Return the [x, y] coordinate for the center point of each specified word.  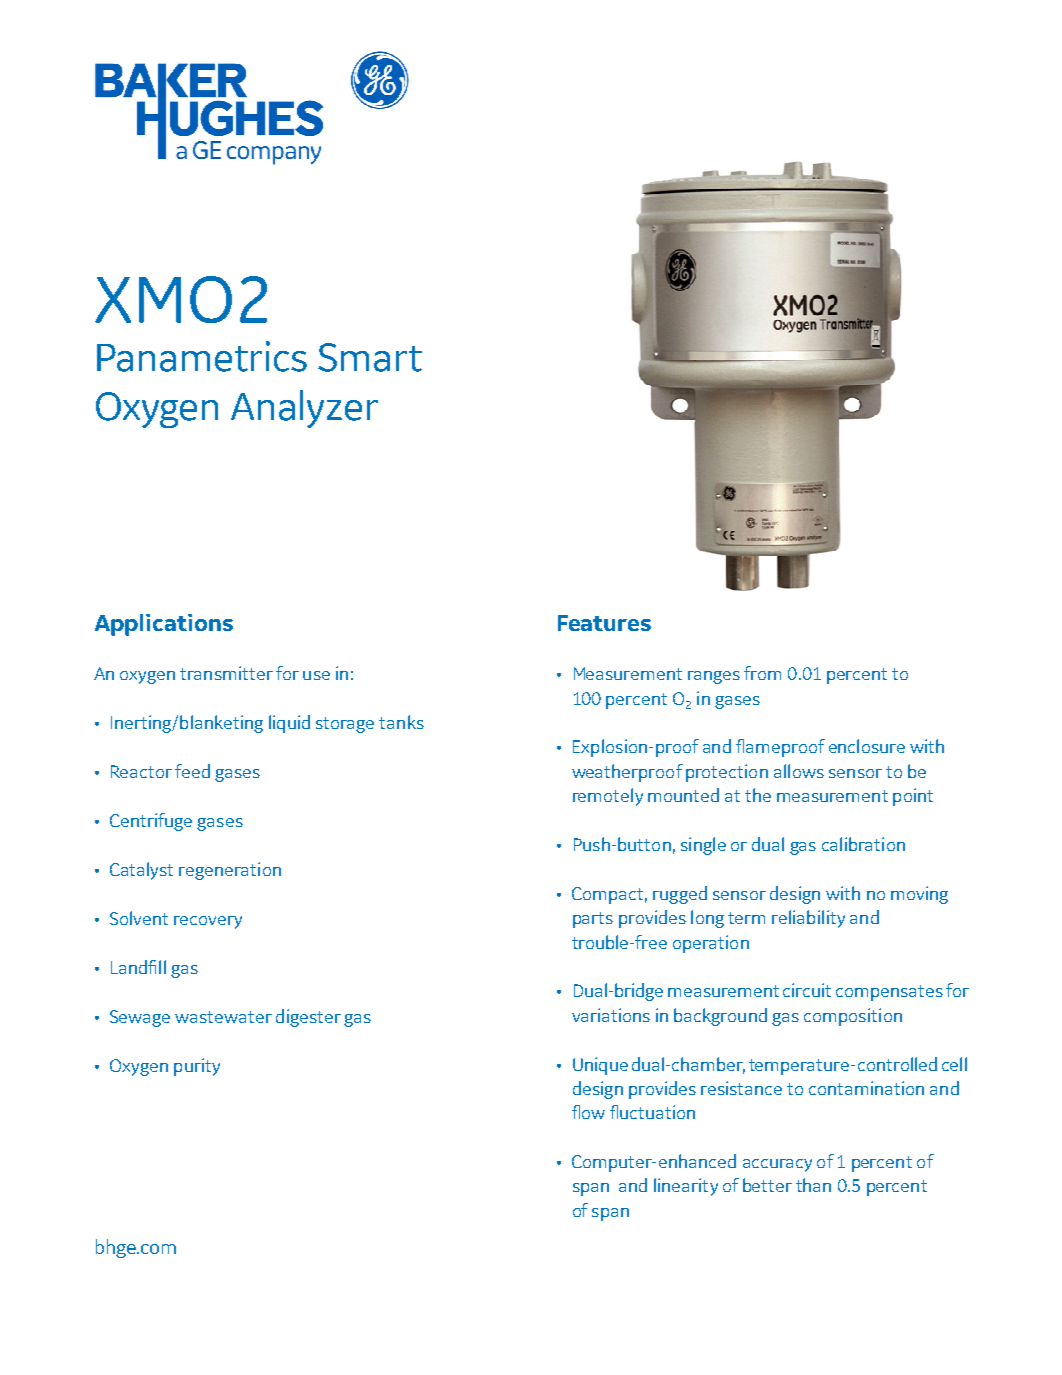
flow [588, 1112]
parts [593, 920]
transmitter [226, 673]
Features [604, 623]
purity [197, 1067]
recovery [208, 922]
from [762, 673]
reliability [808, 919]
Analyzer [304, 409]
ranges [714, 677]
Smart [370, 357]
